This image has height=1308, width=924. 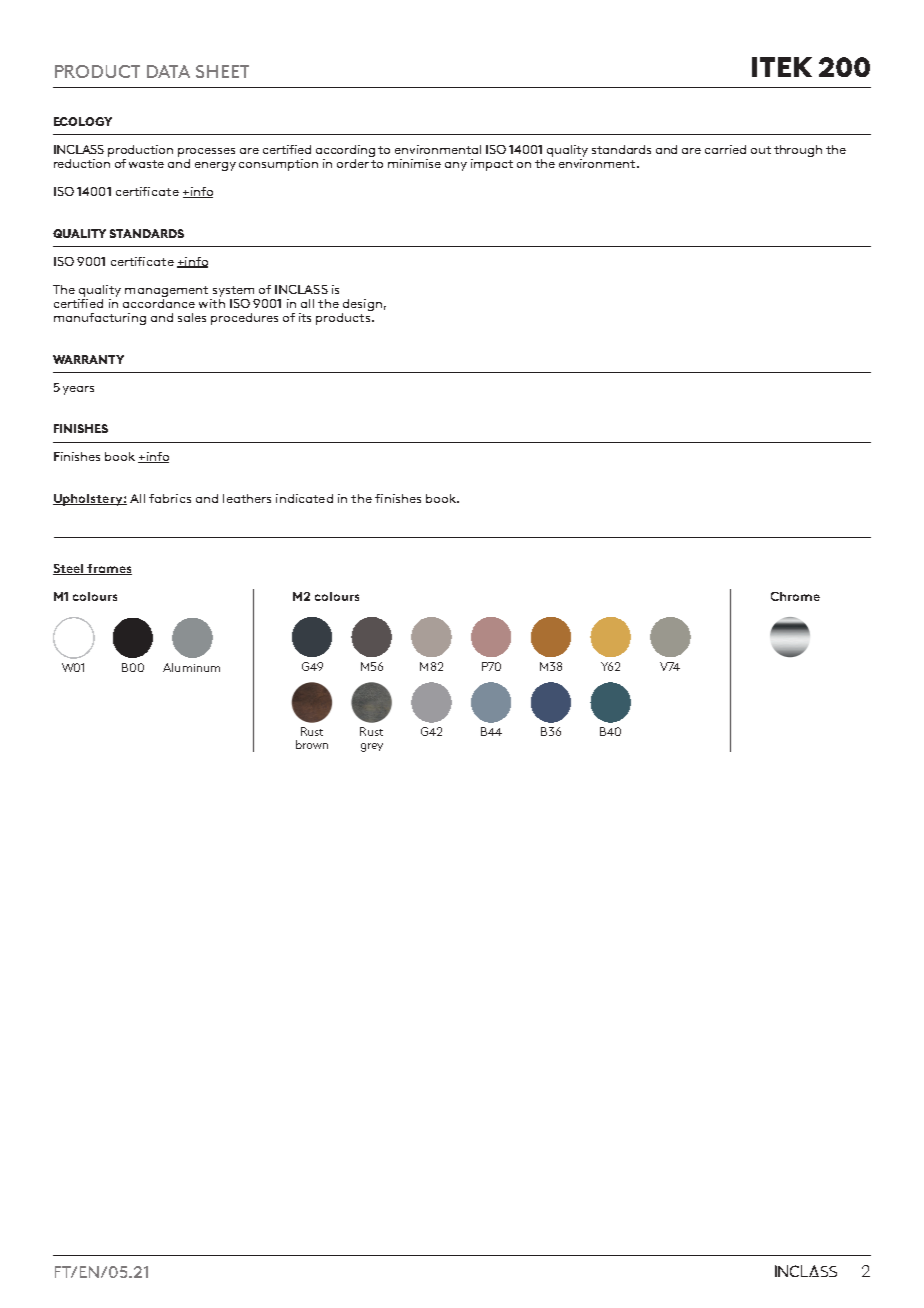 What do you see at coordinates (795, 596) in the image?
I see `Chrome` at bounding box center [795, 596].
